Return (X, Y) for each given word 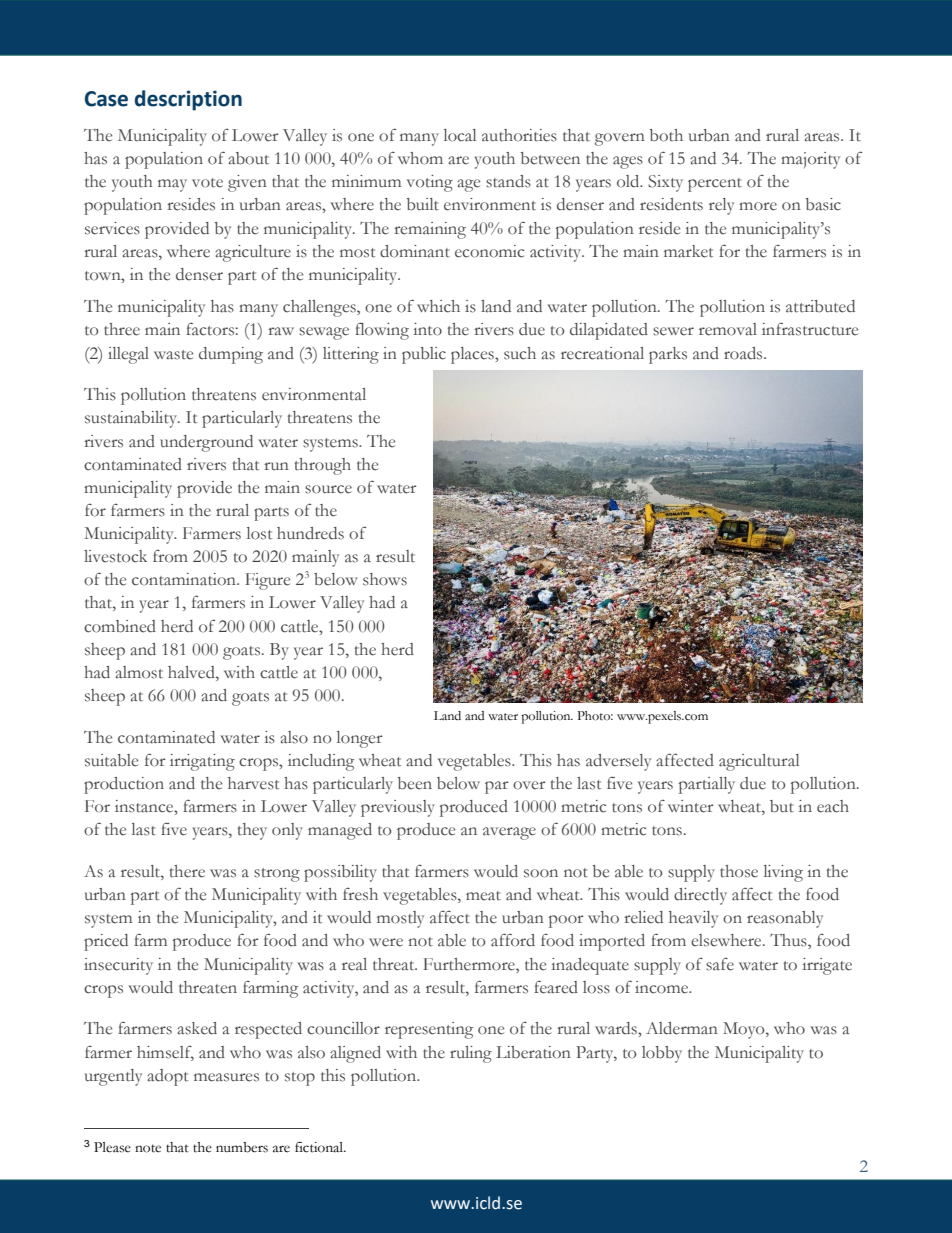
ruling (471, 1054)
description (188, 100)
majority (810, 160)
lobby (662, 1054)
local (460, 135)
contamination (185, 579)
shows (385, 579)
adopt (167, 1077)
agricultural (759, 762)
